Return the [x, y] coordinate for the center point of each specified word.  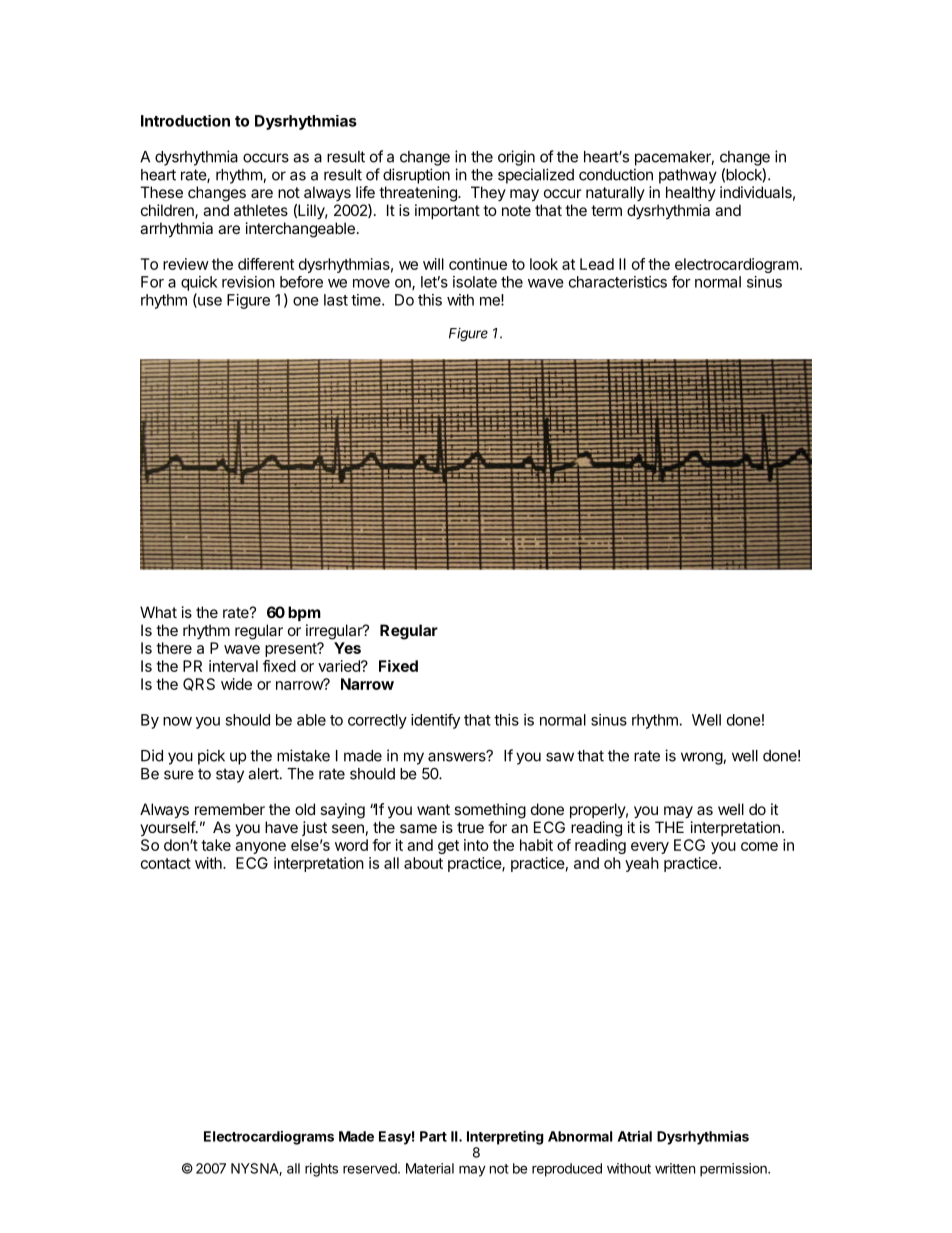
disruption [416, 176]
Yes [347, 648]
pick [211, 757]
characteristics [618, 282]
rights [321, 1170]
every [650, 848]
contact [166, 863]
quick [199, 283]
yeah [642, 864]
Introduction [185, 121]
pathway [688, 176]
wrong [702, 758]
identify [435, 721]
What [158, 612]
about [423, 863]
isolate [475, 282]
